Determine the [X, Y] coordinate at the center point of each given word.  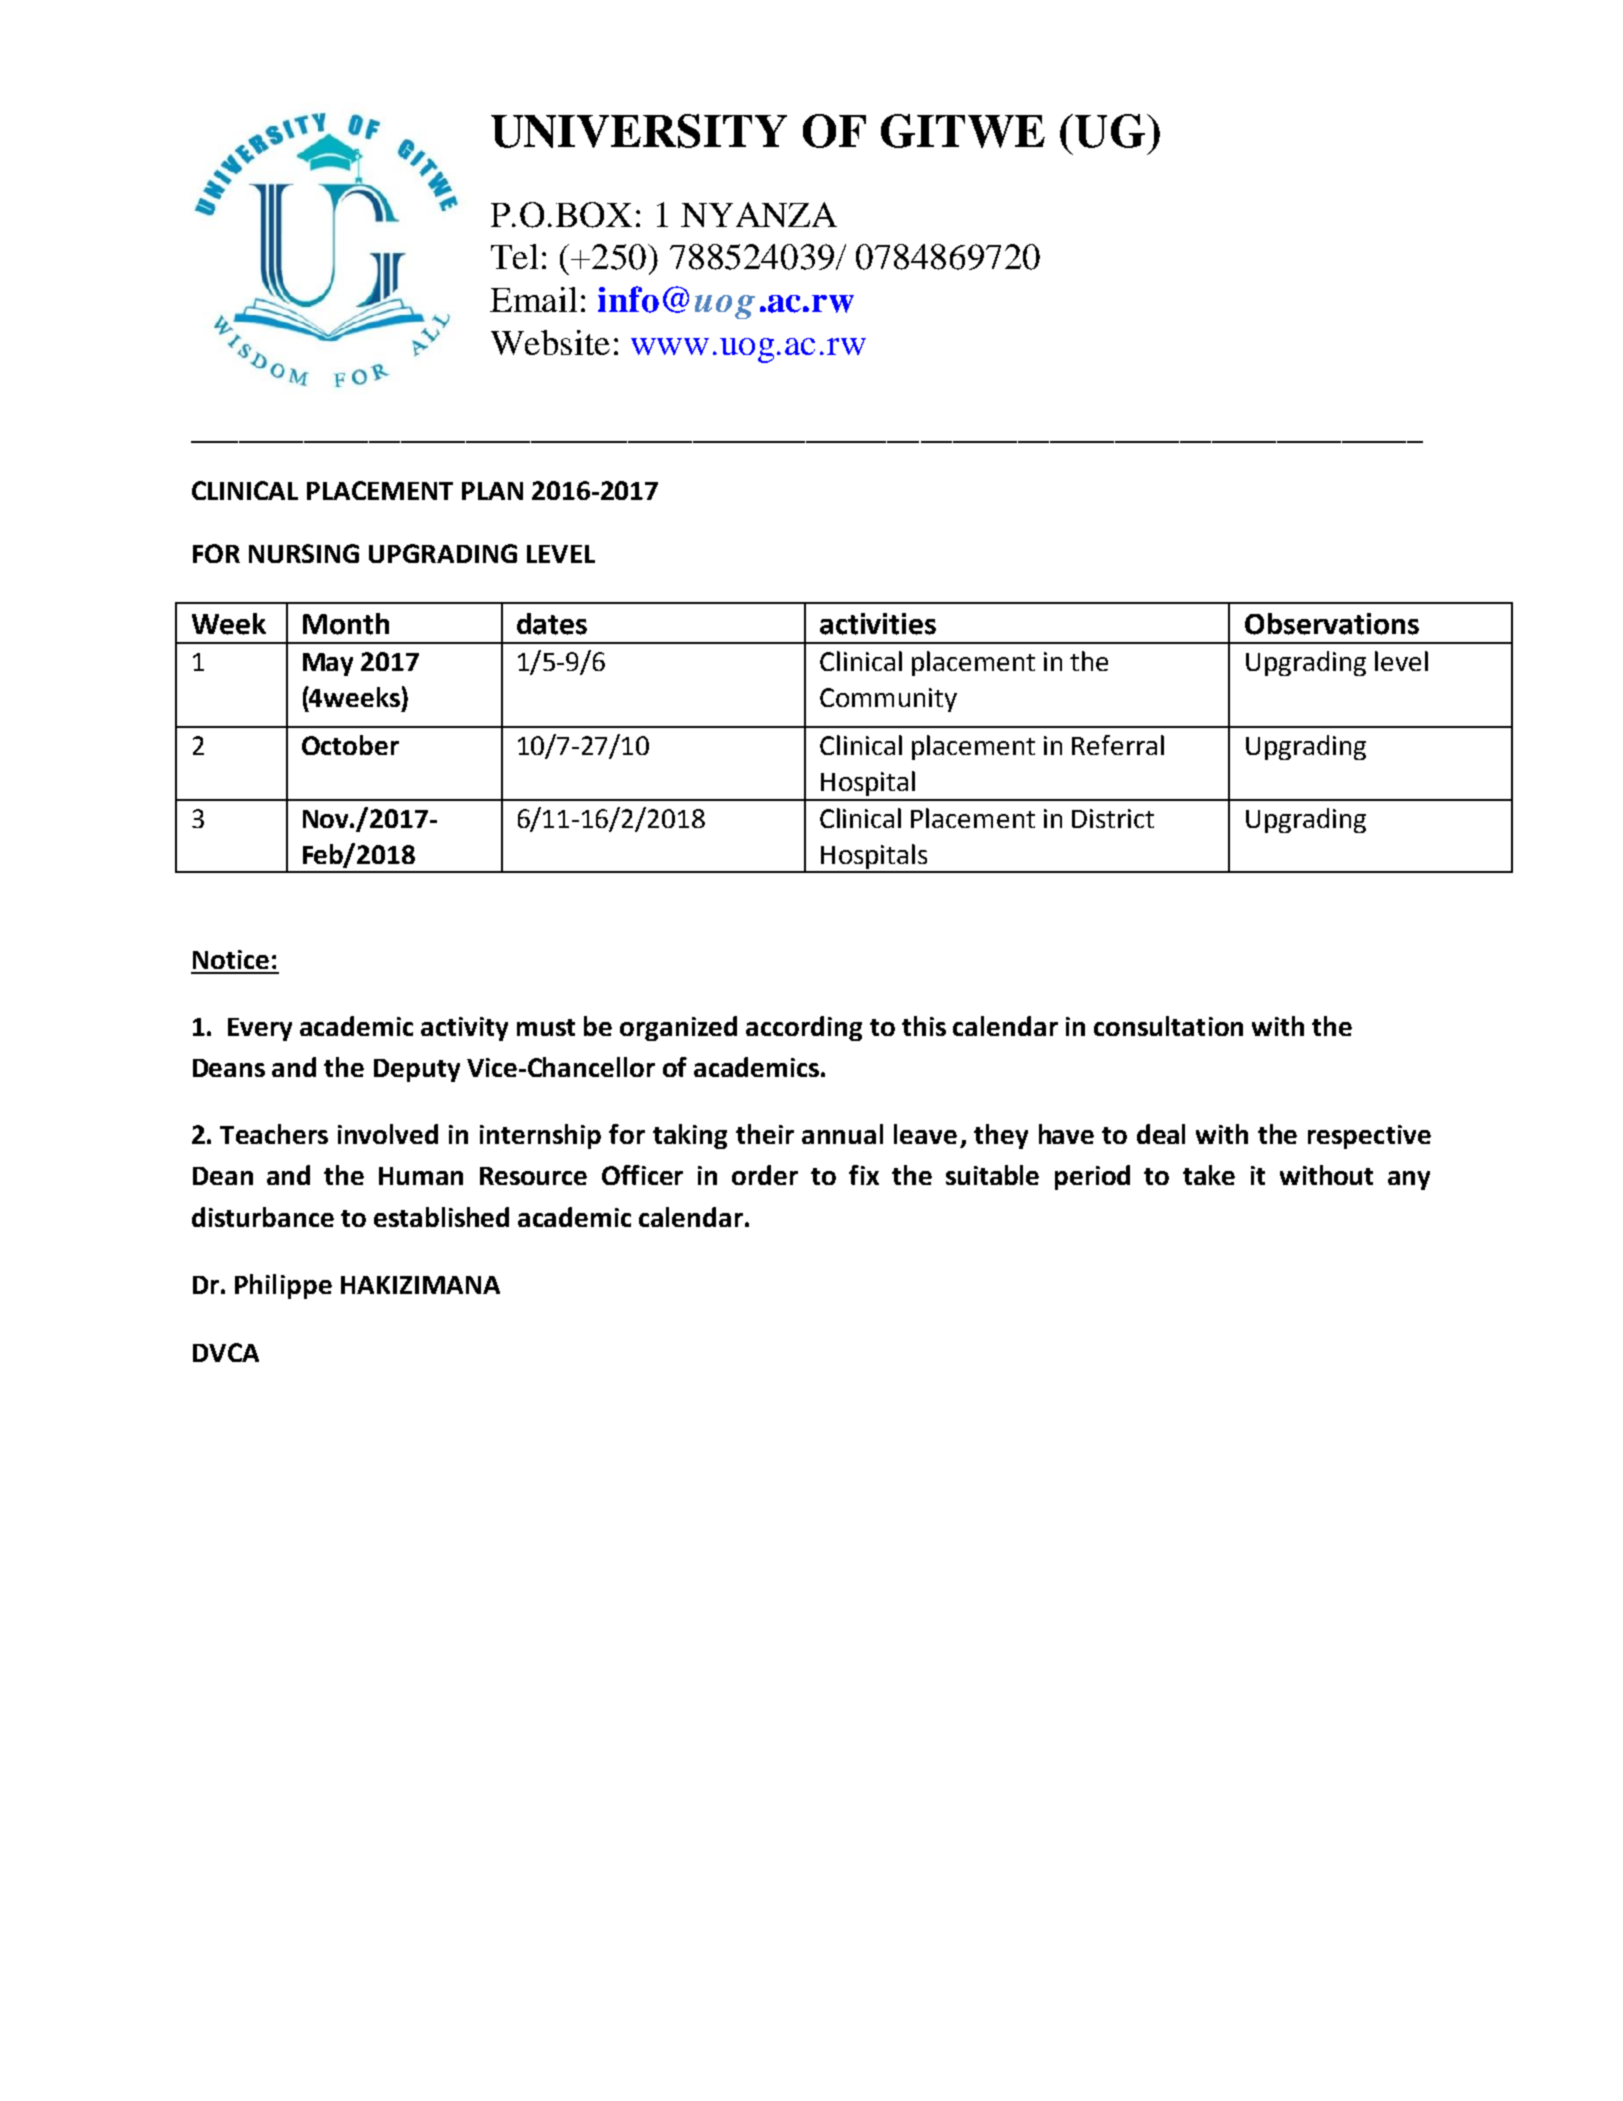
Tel [514, 256]
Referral [1118, 745]
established [441, 1217]
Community [888, 700]
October [350, 745]
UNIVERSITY [639, 131]
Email [533, 299]
